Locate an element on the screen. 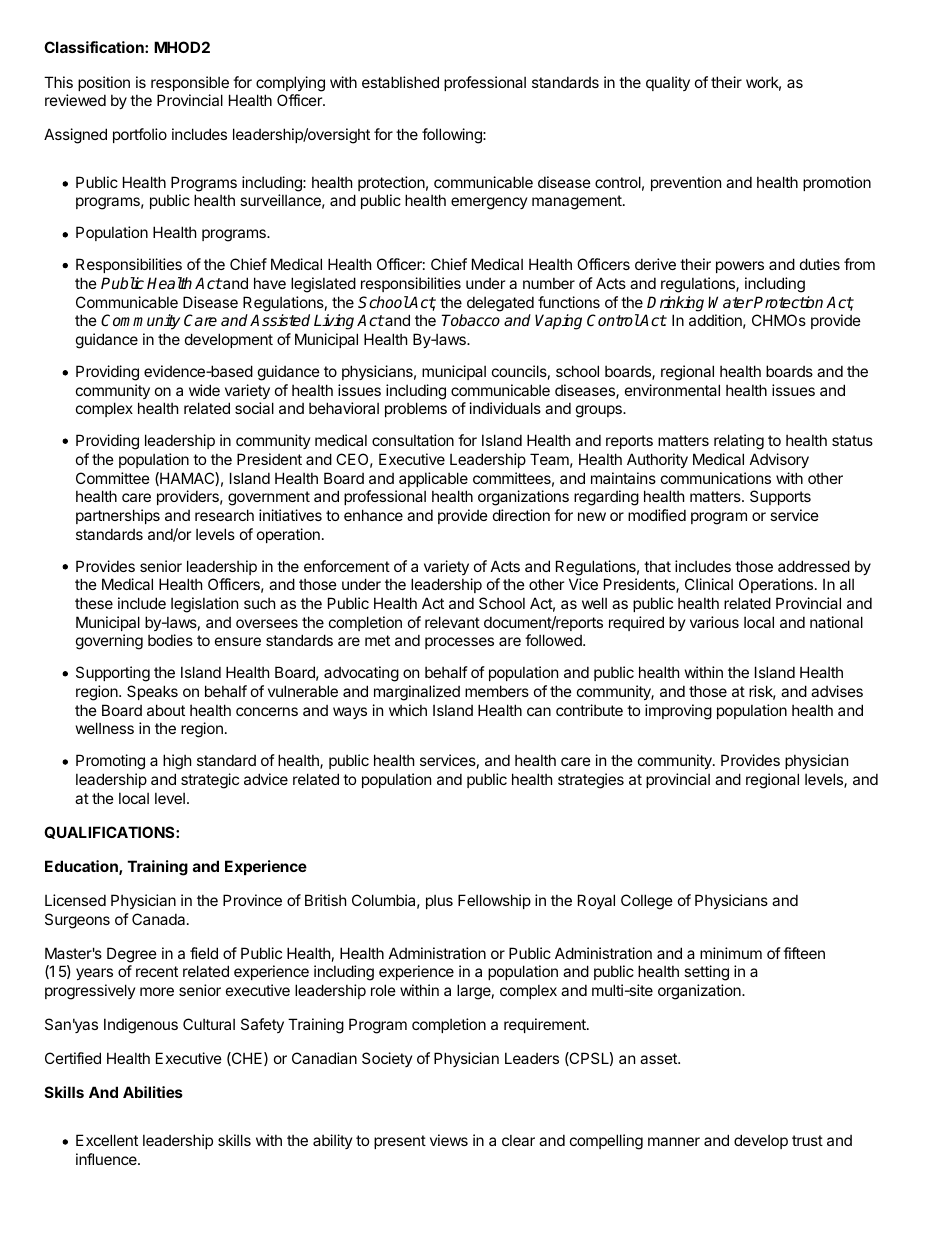  relevant is located at coordinates (452, 622).
